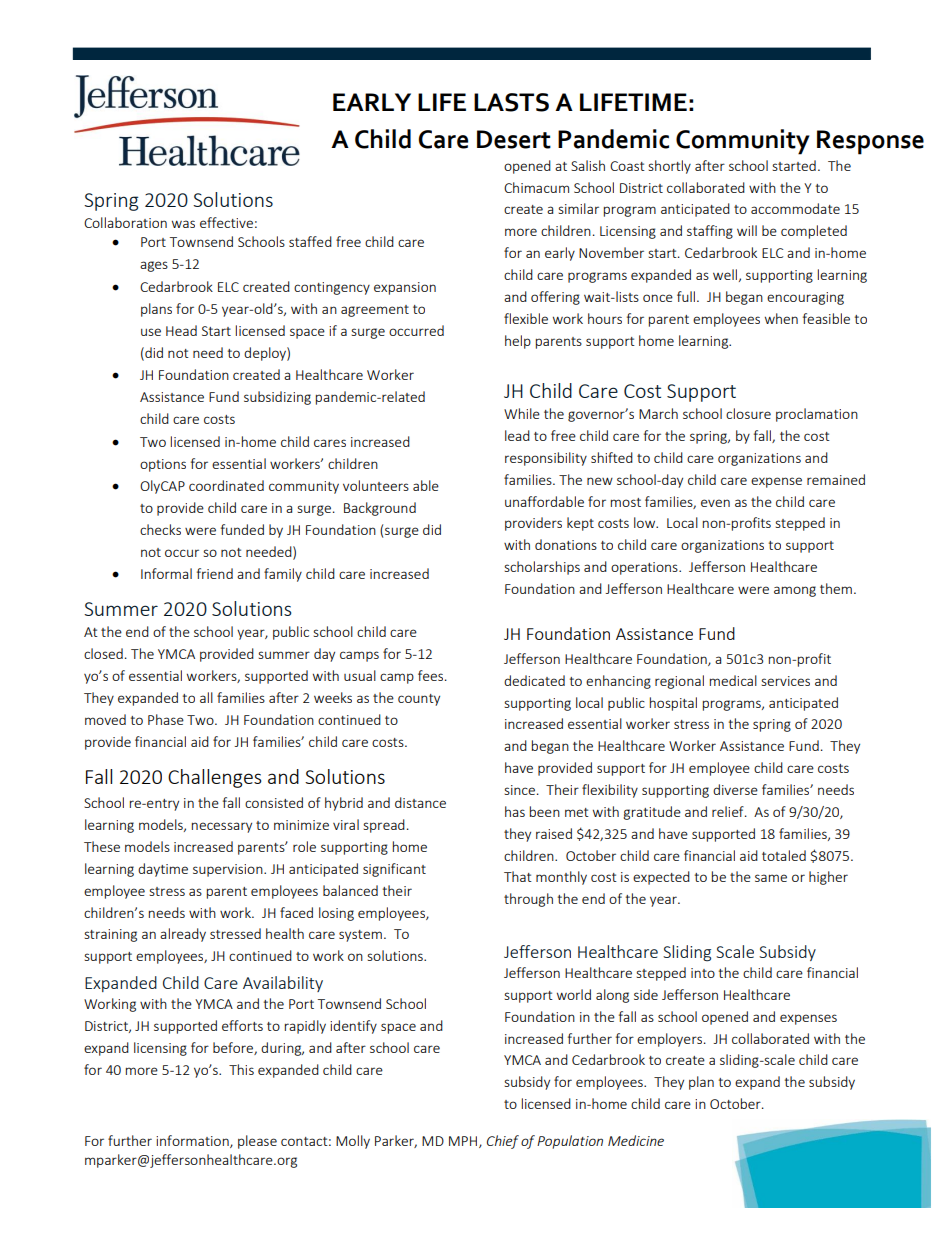  What do you see at coordinates (795, 591) in the screenshot?
I see `among` at bounding box center [795, 591].
